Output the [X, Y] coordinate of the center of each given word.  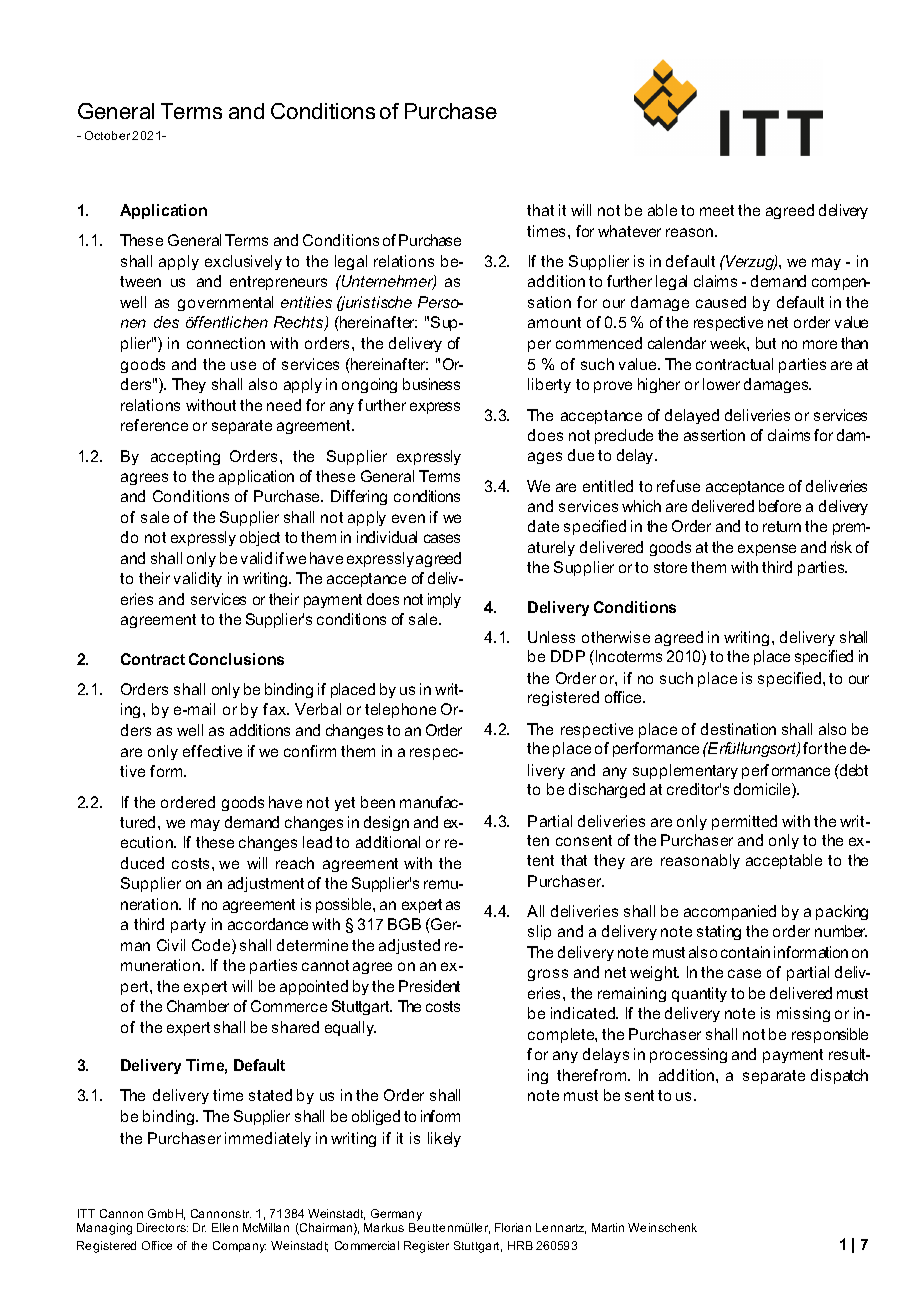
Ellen [225, 1227]
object [260, 538]
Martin [608, 1227]
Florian [513, 1227]
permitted [744, 822]
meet [717, 210]
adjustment [266, 884]
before [780, 506]
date [543, 526]
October [109, 135]
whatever [629, 231]
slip [539, 932]
